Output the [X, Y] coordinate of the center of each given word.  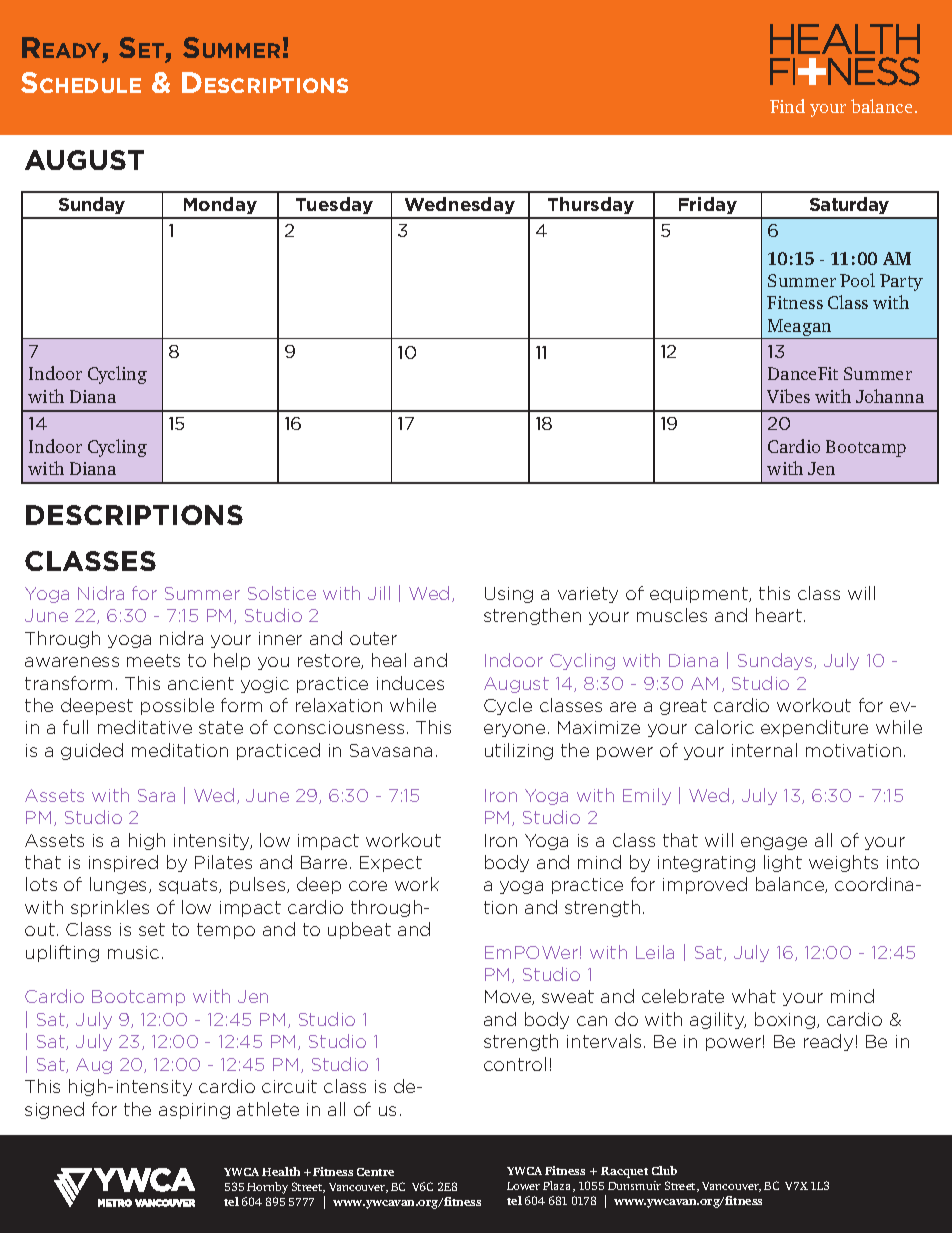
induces [410, 683]
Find [787, 106]
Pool [857, 280]
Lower [523, 1186]
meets [153, 660]
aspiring [194, 1111]
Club [664, 1170]
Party [901, 282]
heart [779, 615]
